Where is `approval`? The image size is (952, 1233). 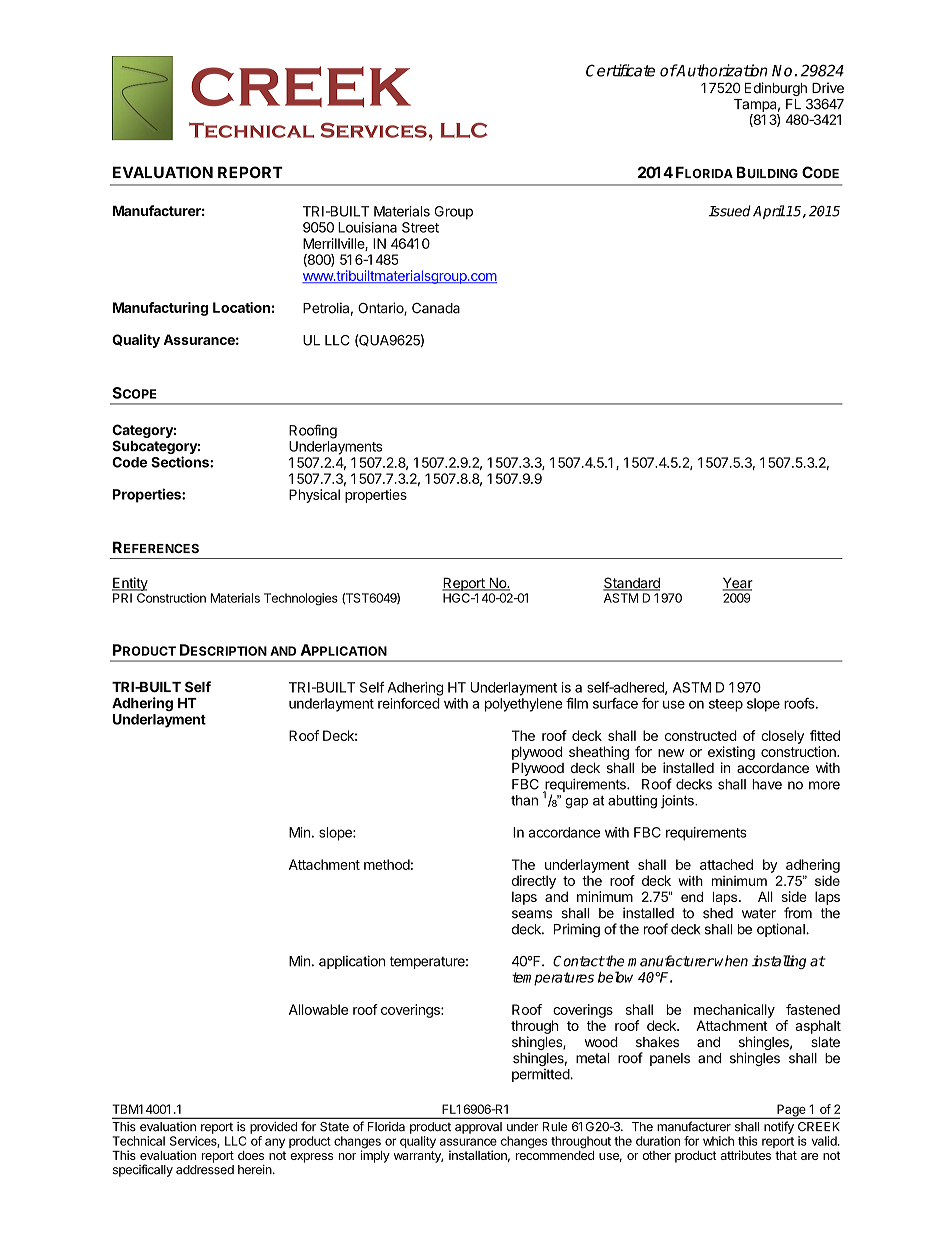
approval is located at coordinates (478, 1128).
